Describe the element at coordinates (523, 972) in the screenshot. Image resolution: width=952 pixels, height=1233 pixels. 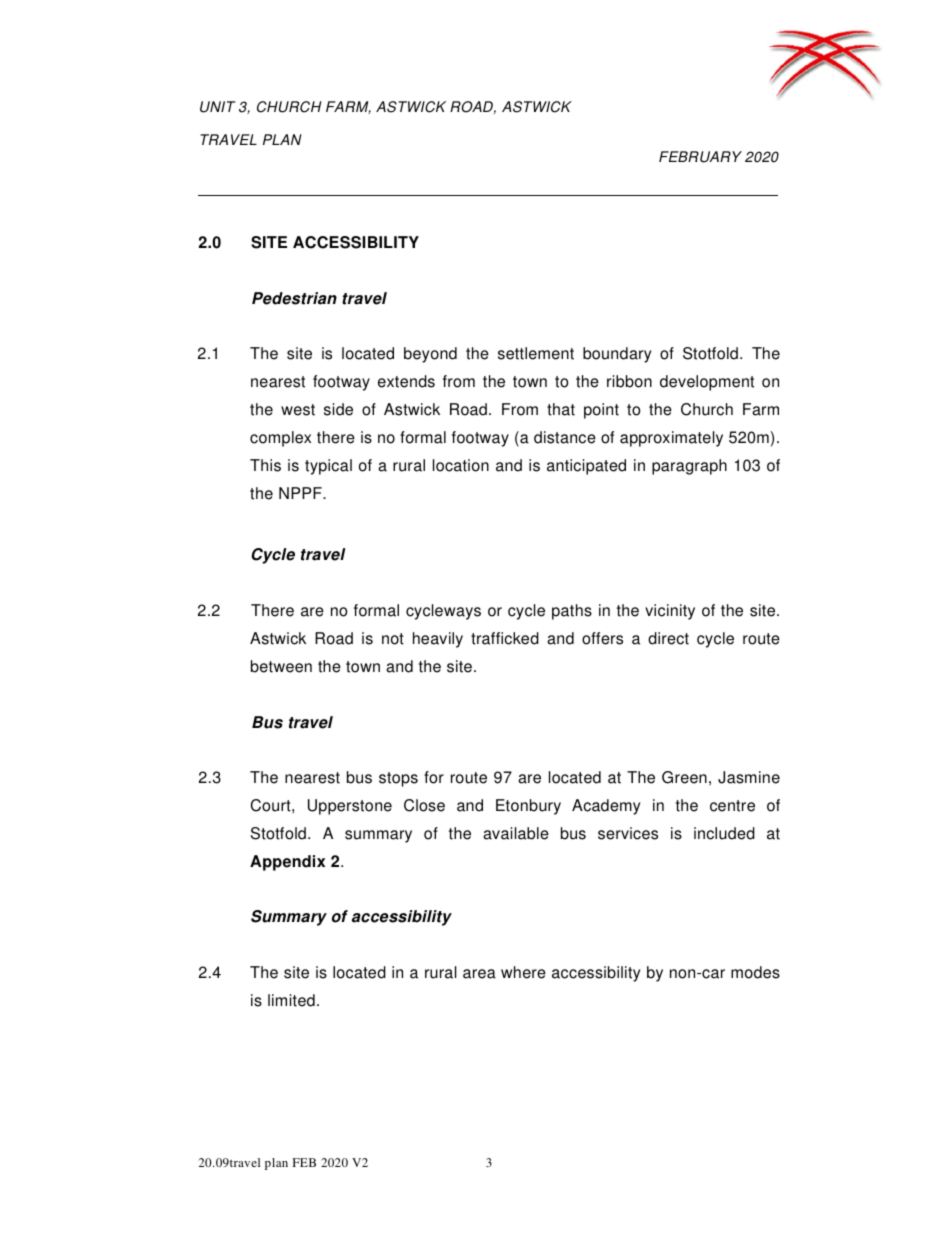
I see `where` at that location.
